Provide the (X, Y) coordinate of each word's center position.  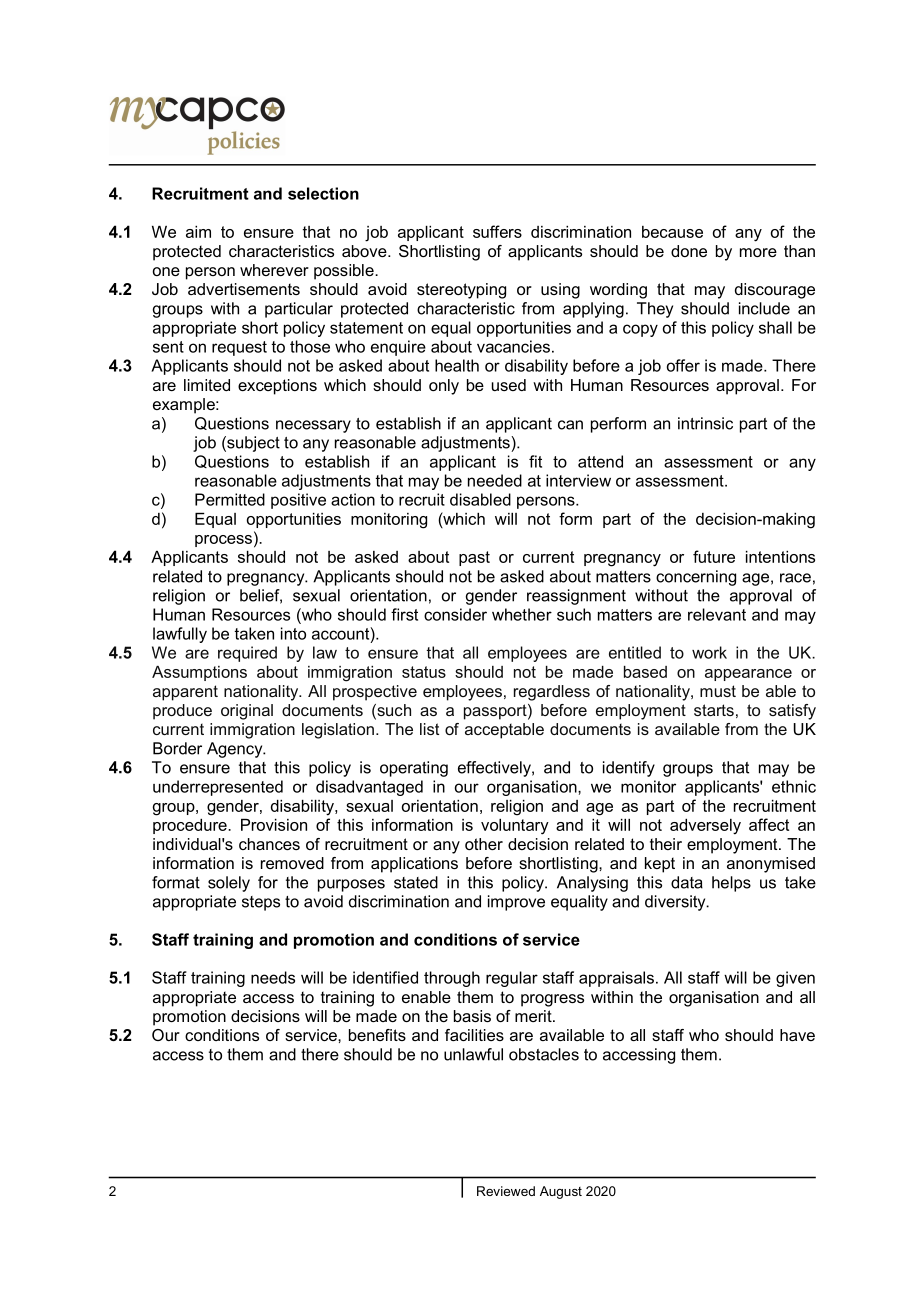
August (561, 1192)
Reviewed (506, 1191)
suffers (497, 231)
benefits (377, 1035)
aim (198, 232)
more (758, 252)
